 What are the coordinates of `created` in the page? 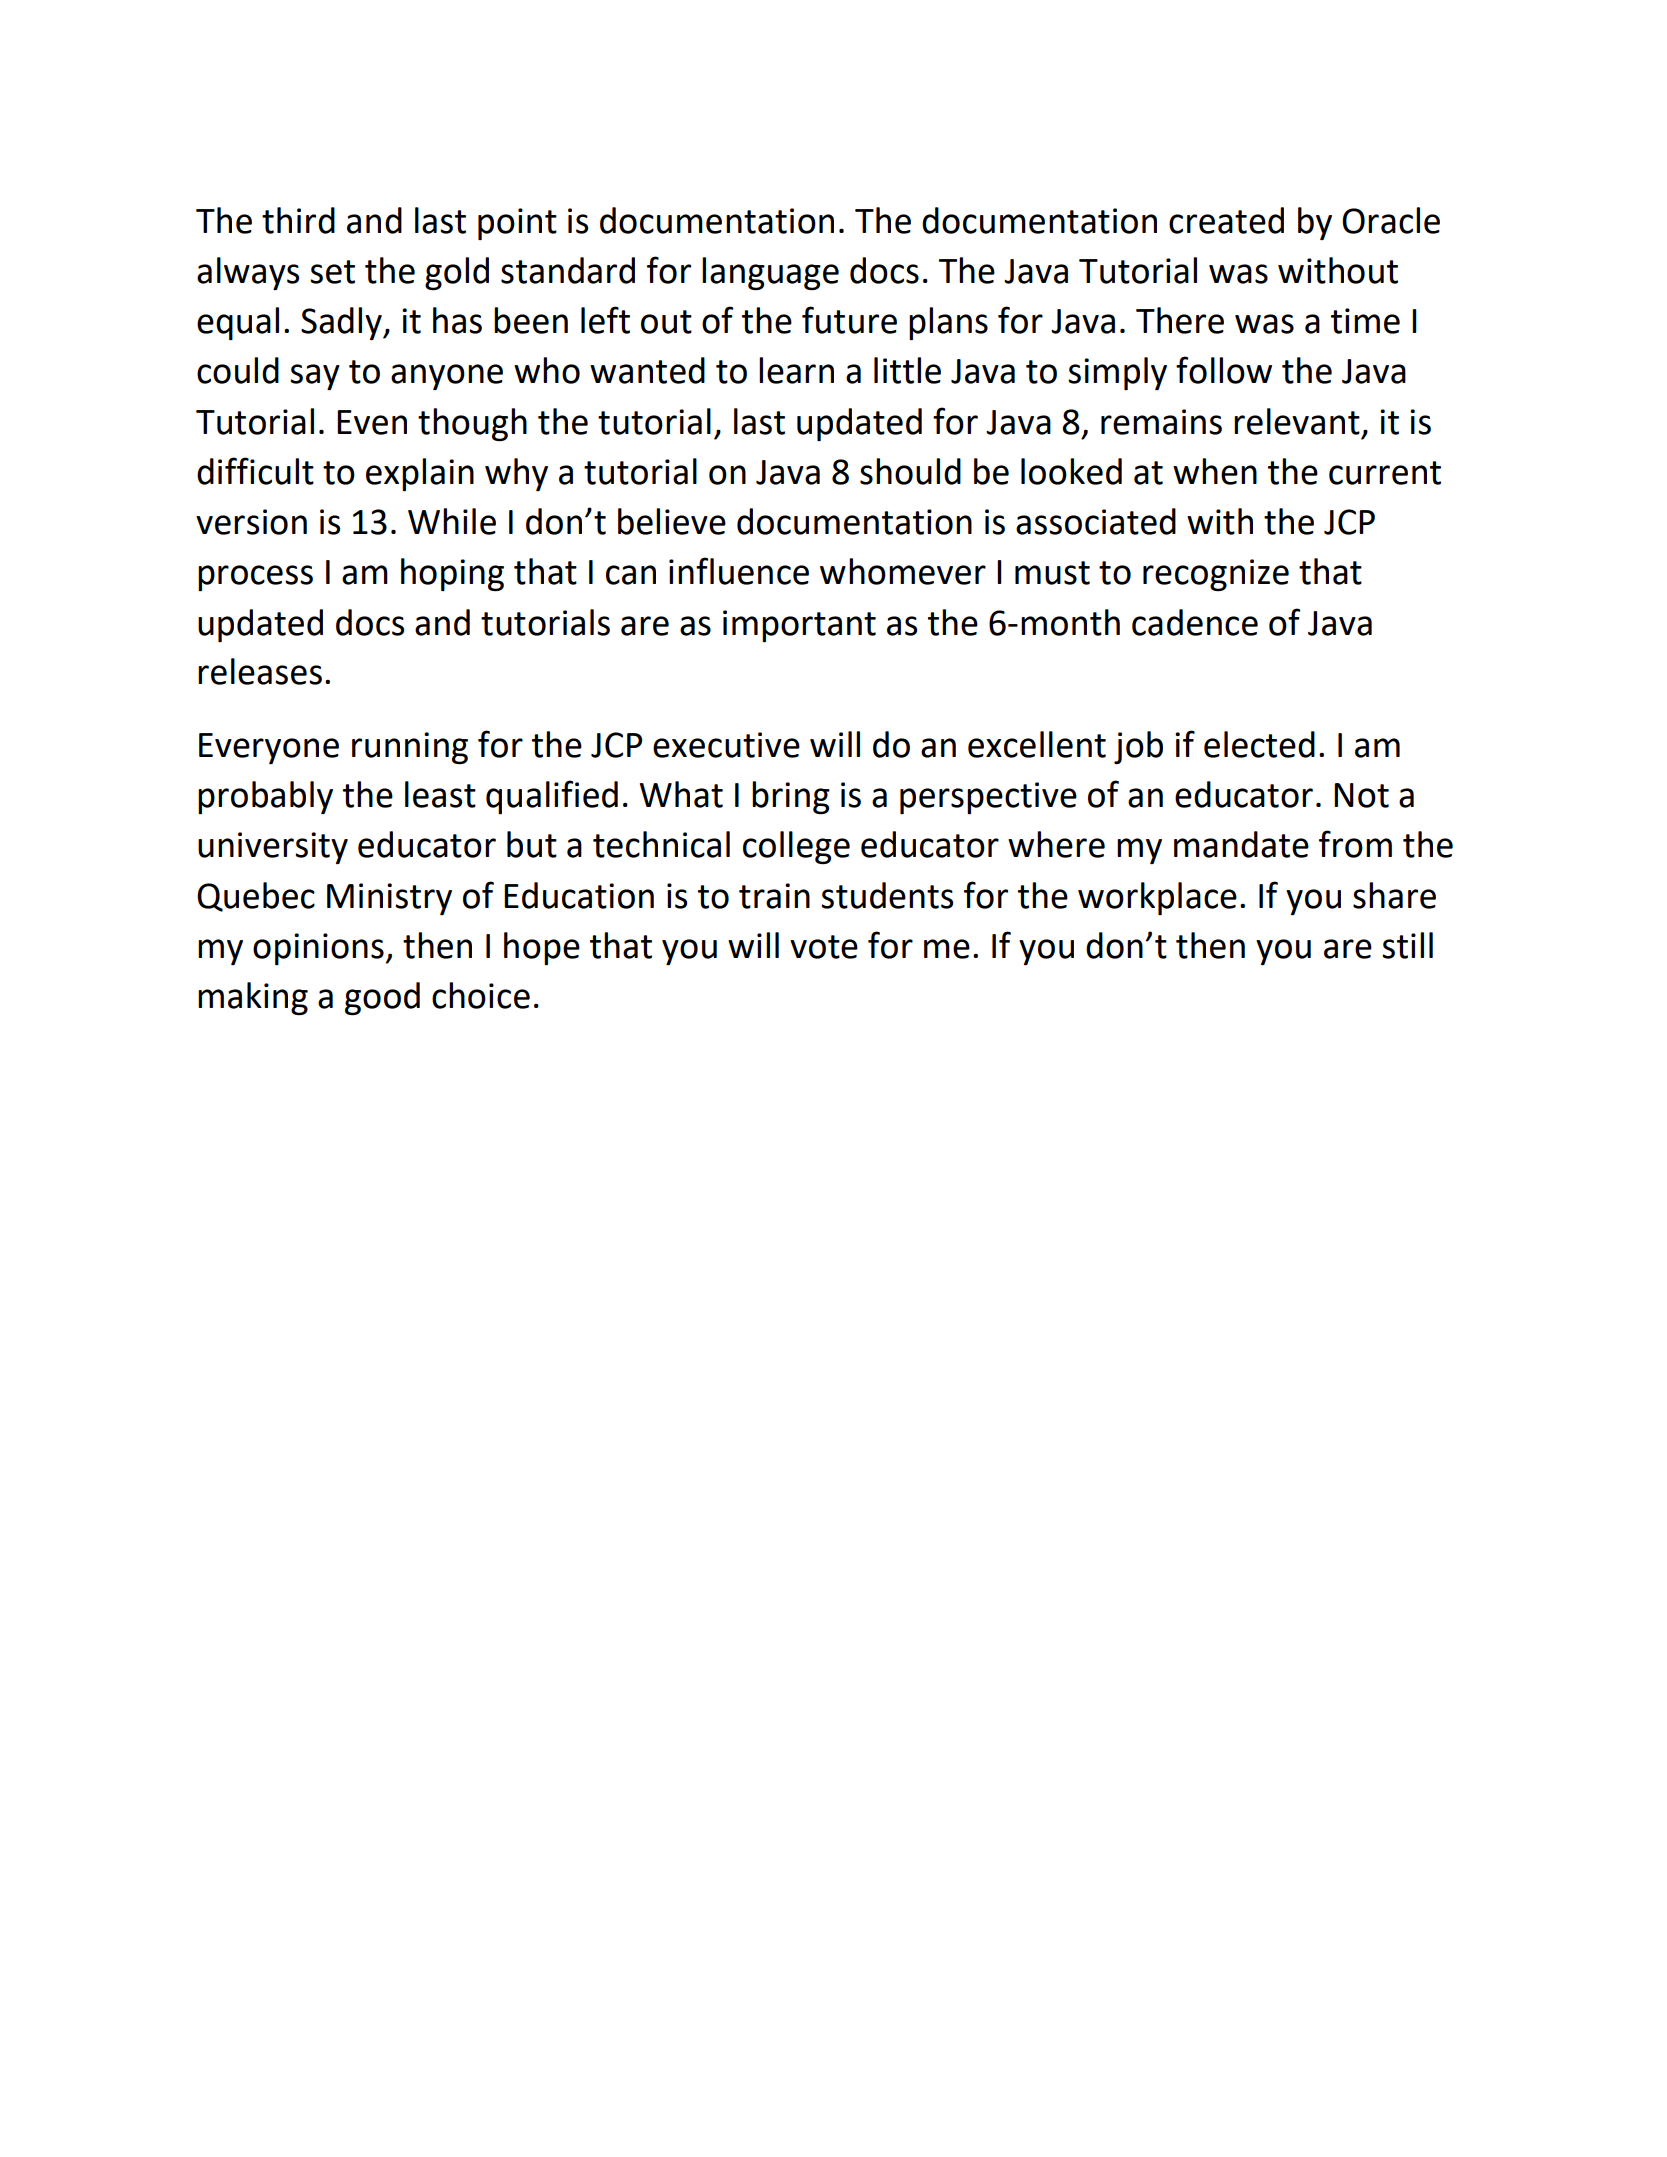 It's located at (1226, 220).
